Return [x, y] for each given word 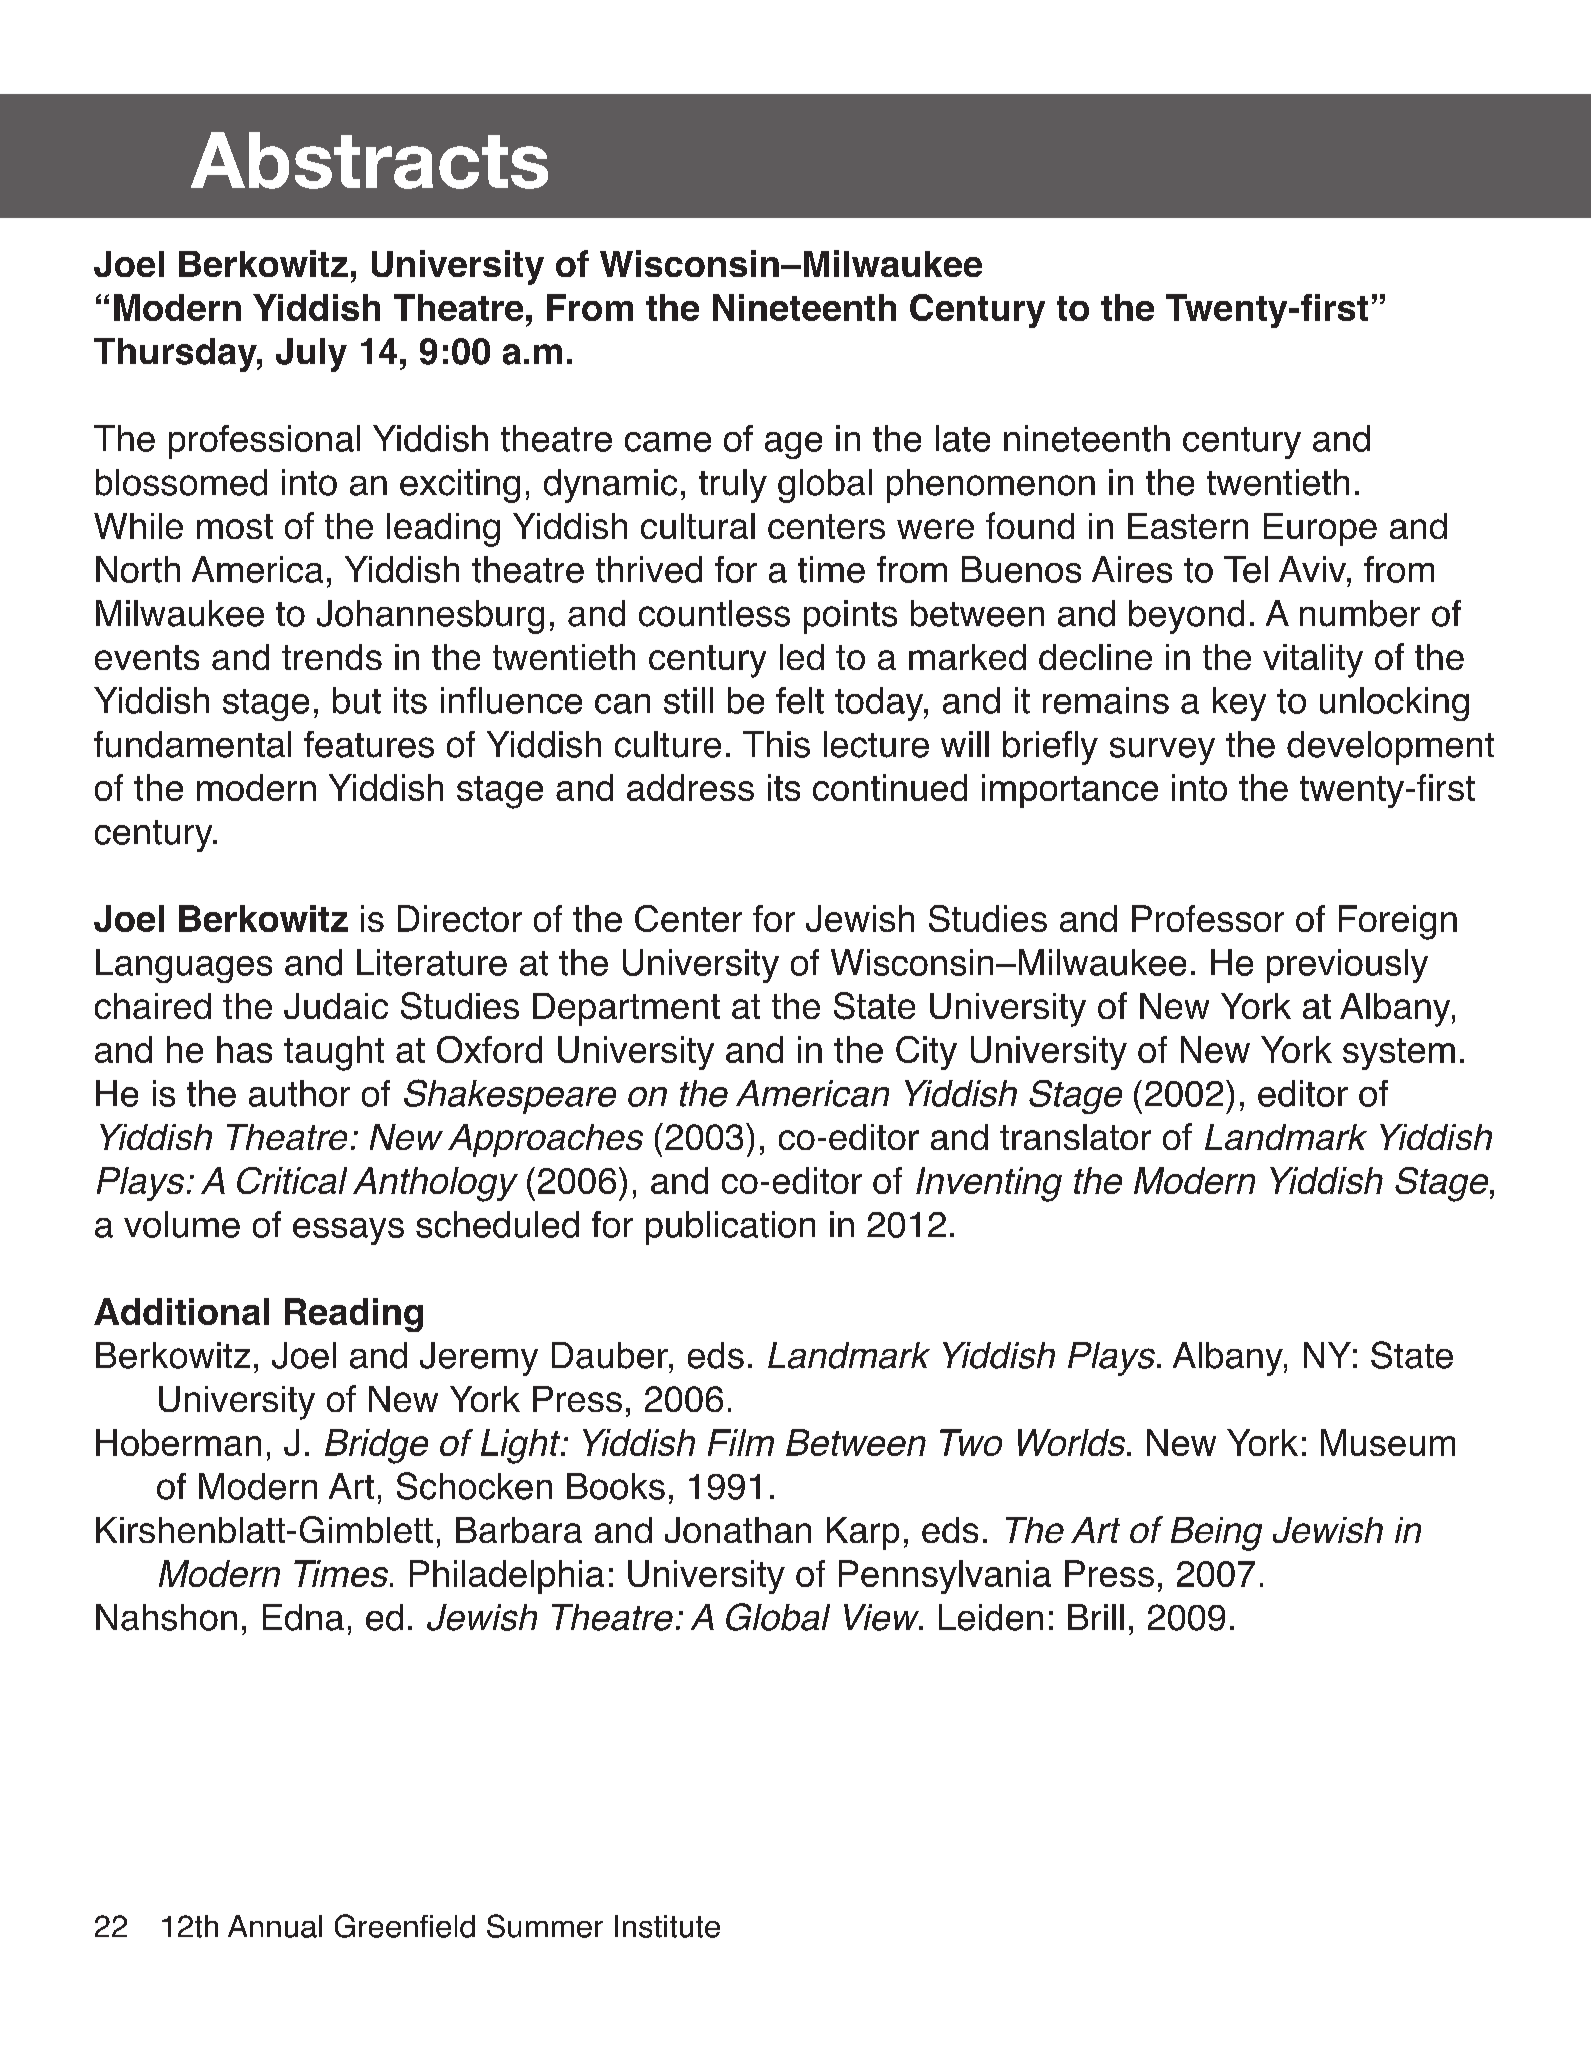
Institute [667, 1926]
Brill [1096, 1617]
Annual [275, 1926]
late [963, 438]
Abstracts [369, 160]
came [668, 442]
